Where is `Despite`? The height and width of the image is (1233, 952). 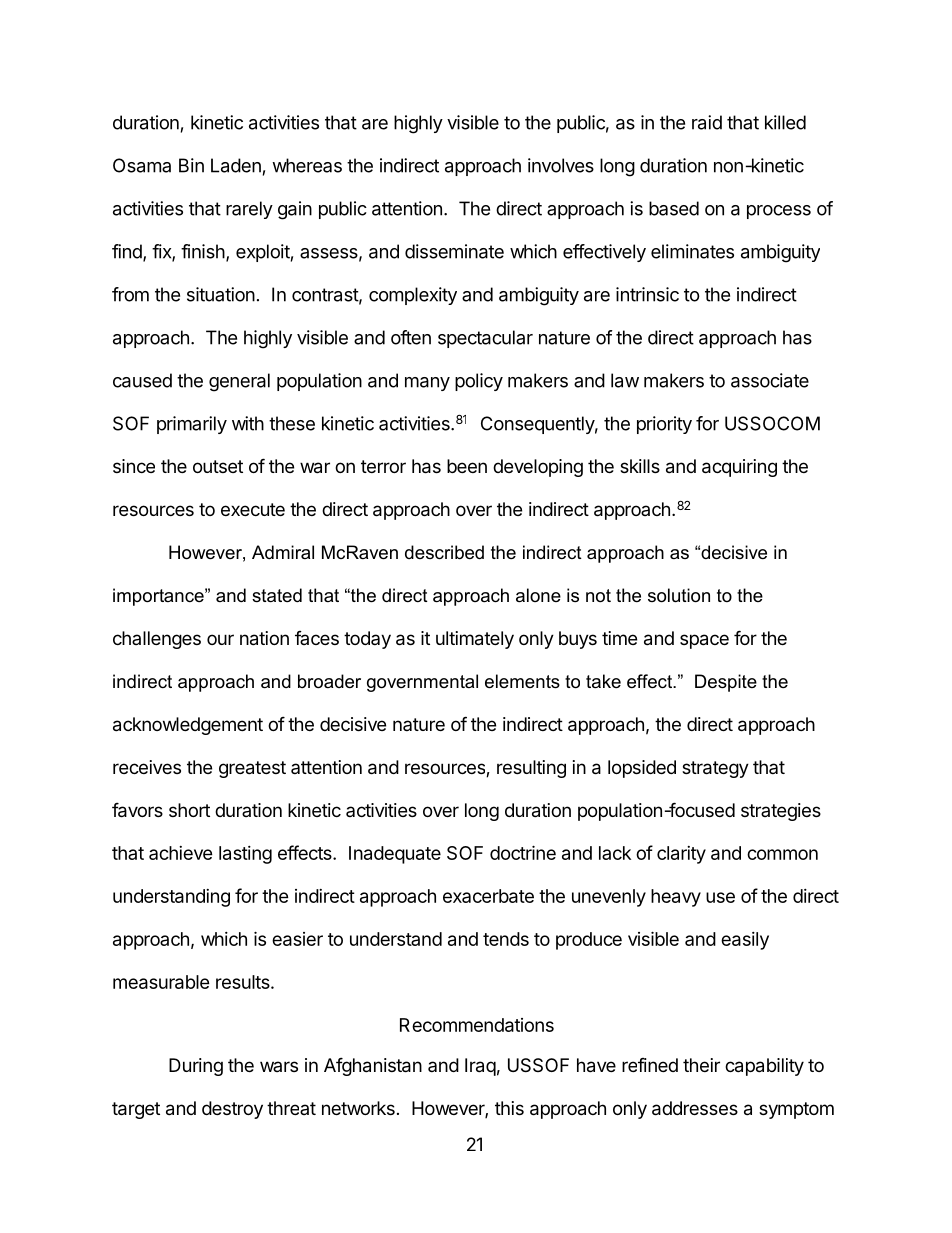
Despite is located at coordinates (726, 683).
